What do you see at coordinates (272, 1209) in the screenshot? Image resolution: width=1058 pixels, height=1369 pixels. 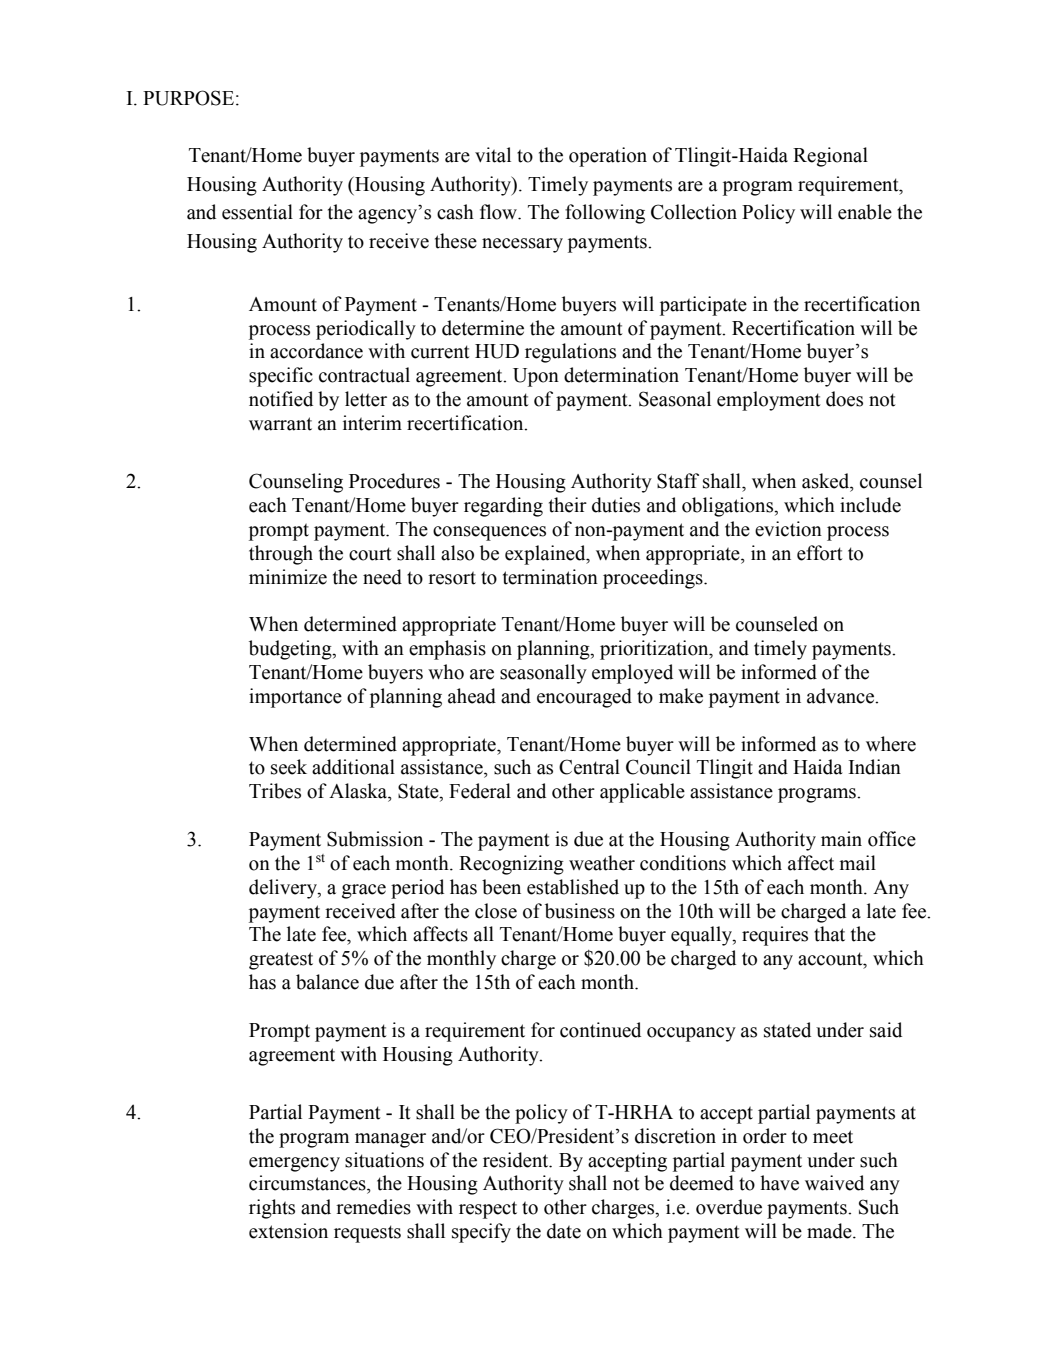 I see `rights` at bounding box center [272, 1209].
